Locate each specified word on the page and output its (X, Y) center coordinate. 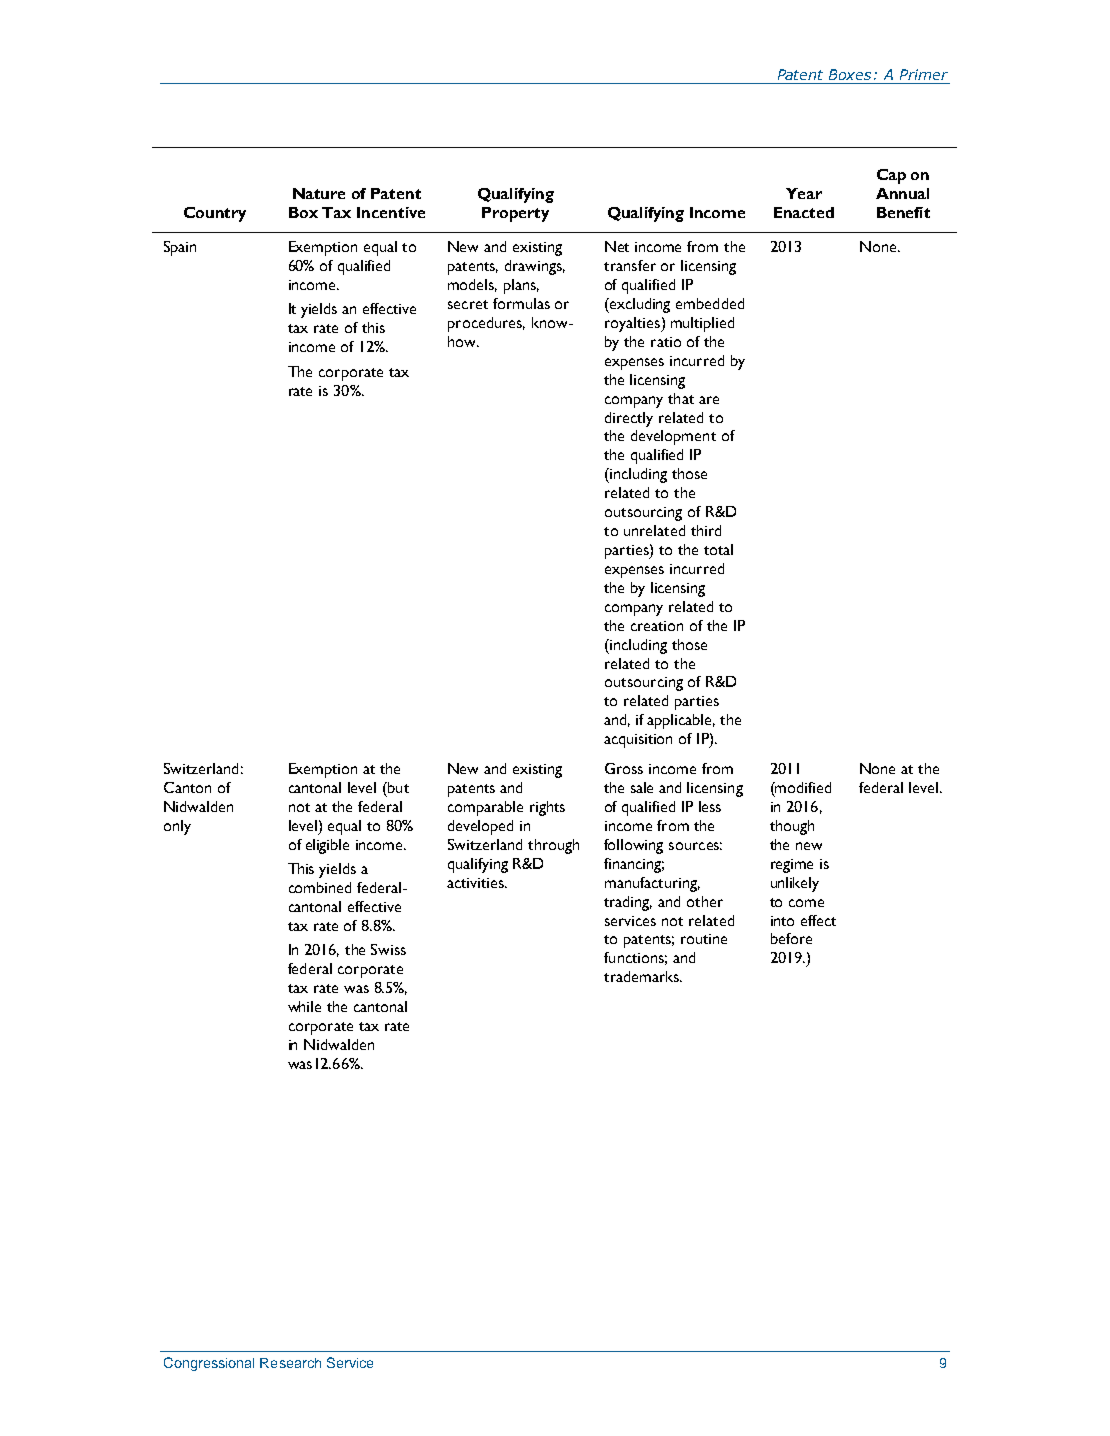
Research (290, 1363)
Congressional (209, 1364)
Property (515, 214)
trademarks (642, 976)
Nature (319, 193)
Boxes (850, 74)
